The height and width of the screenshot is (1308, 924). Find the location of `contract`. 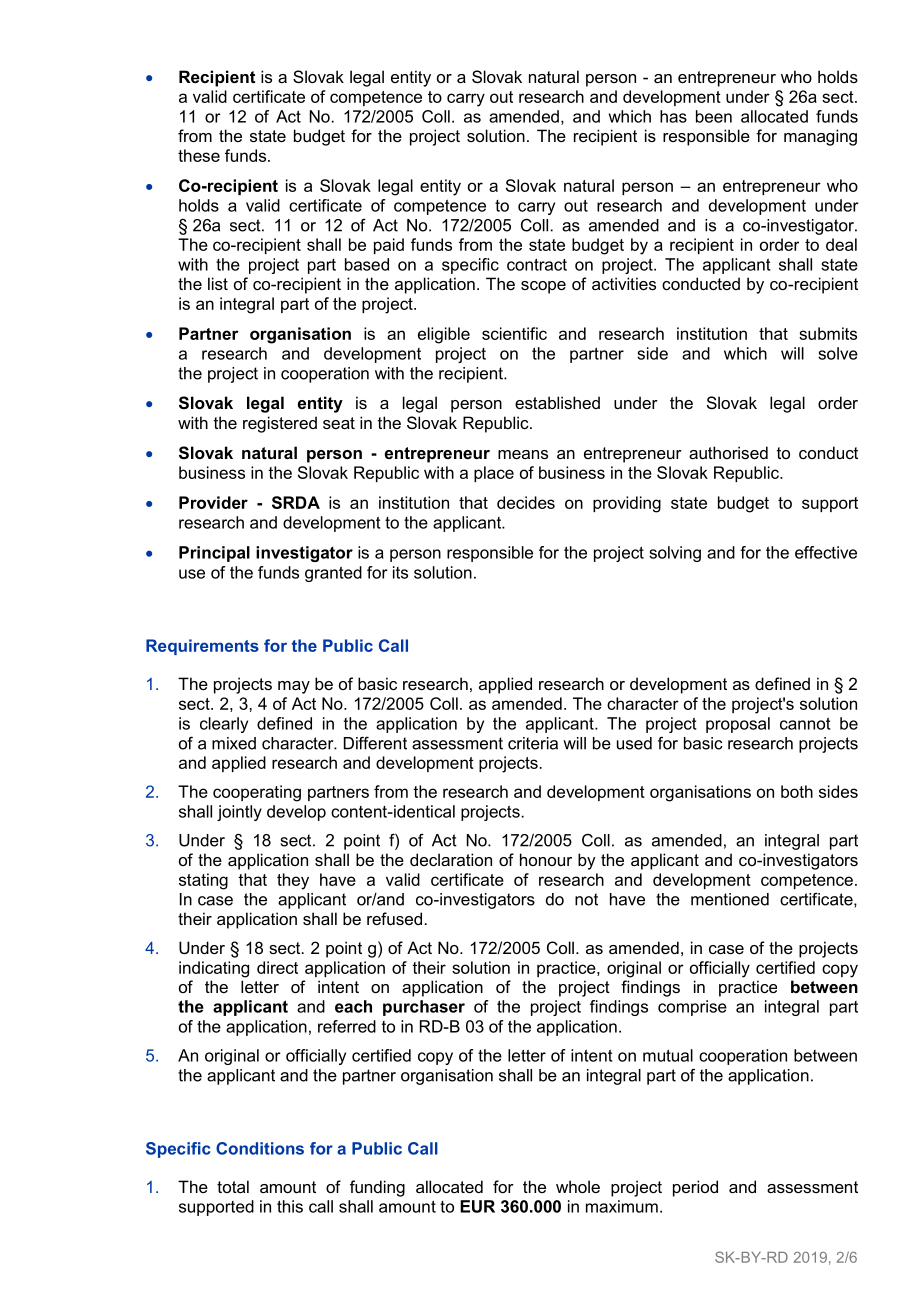

contract is located at coordinates (537, 264).
